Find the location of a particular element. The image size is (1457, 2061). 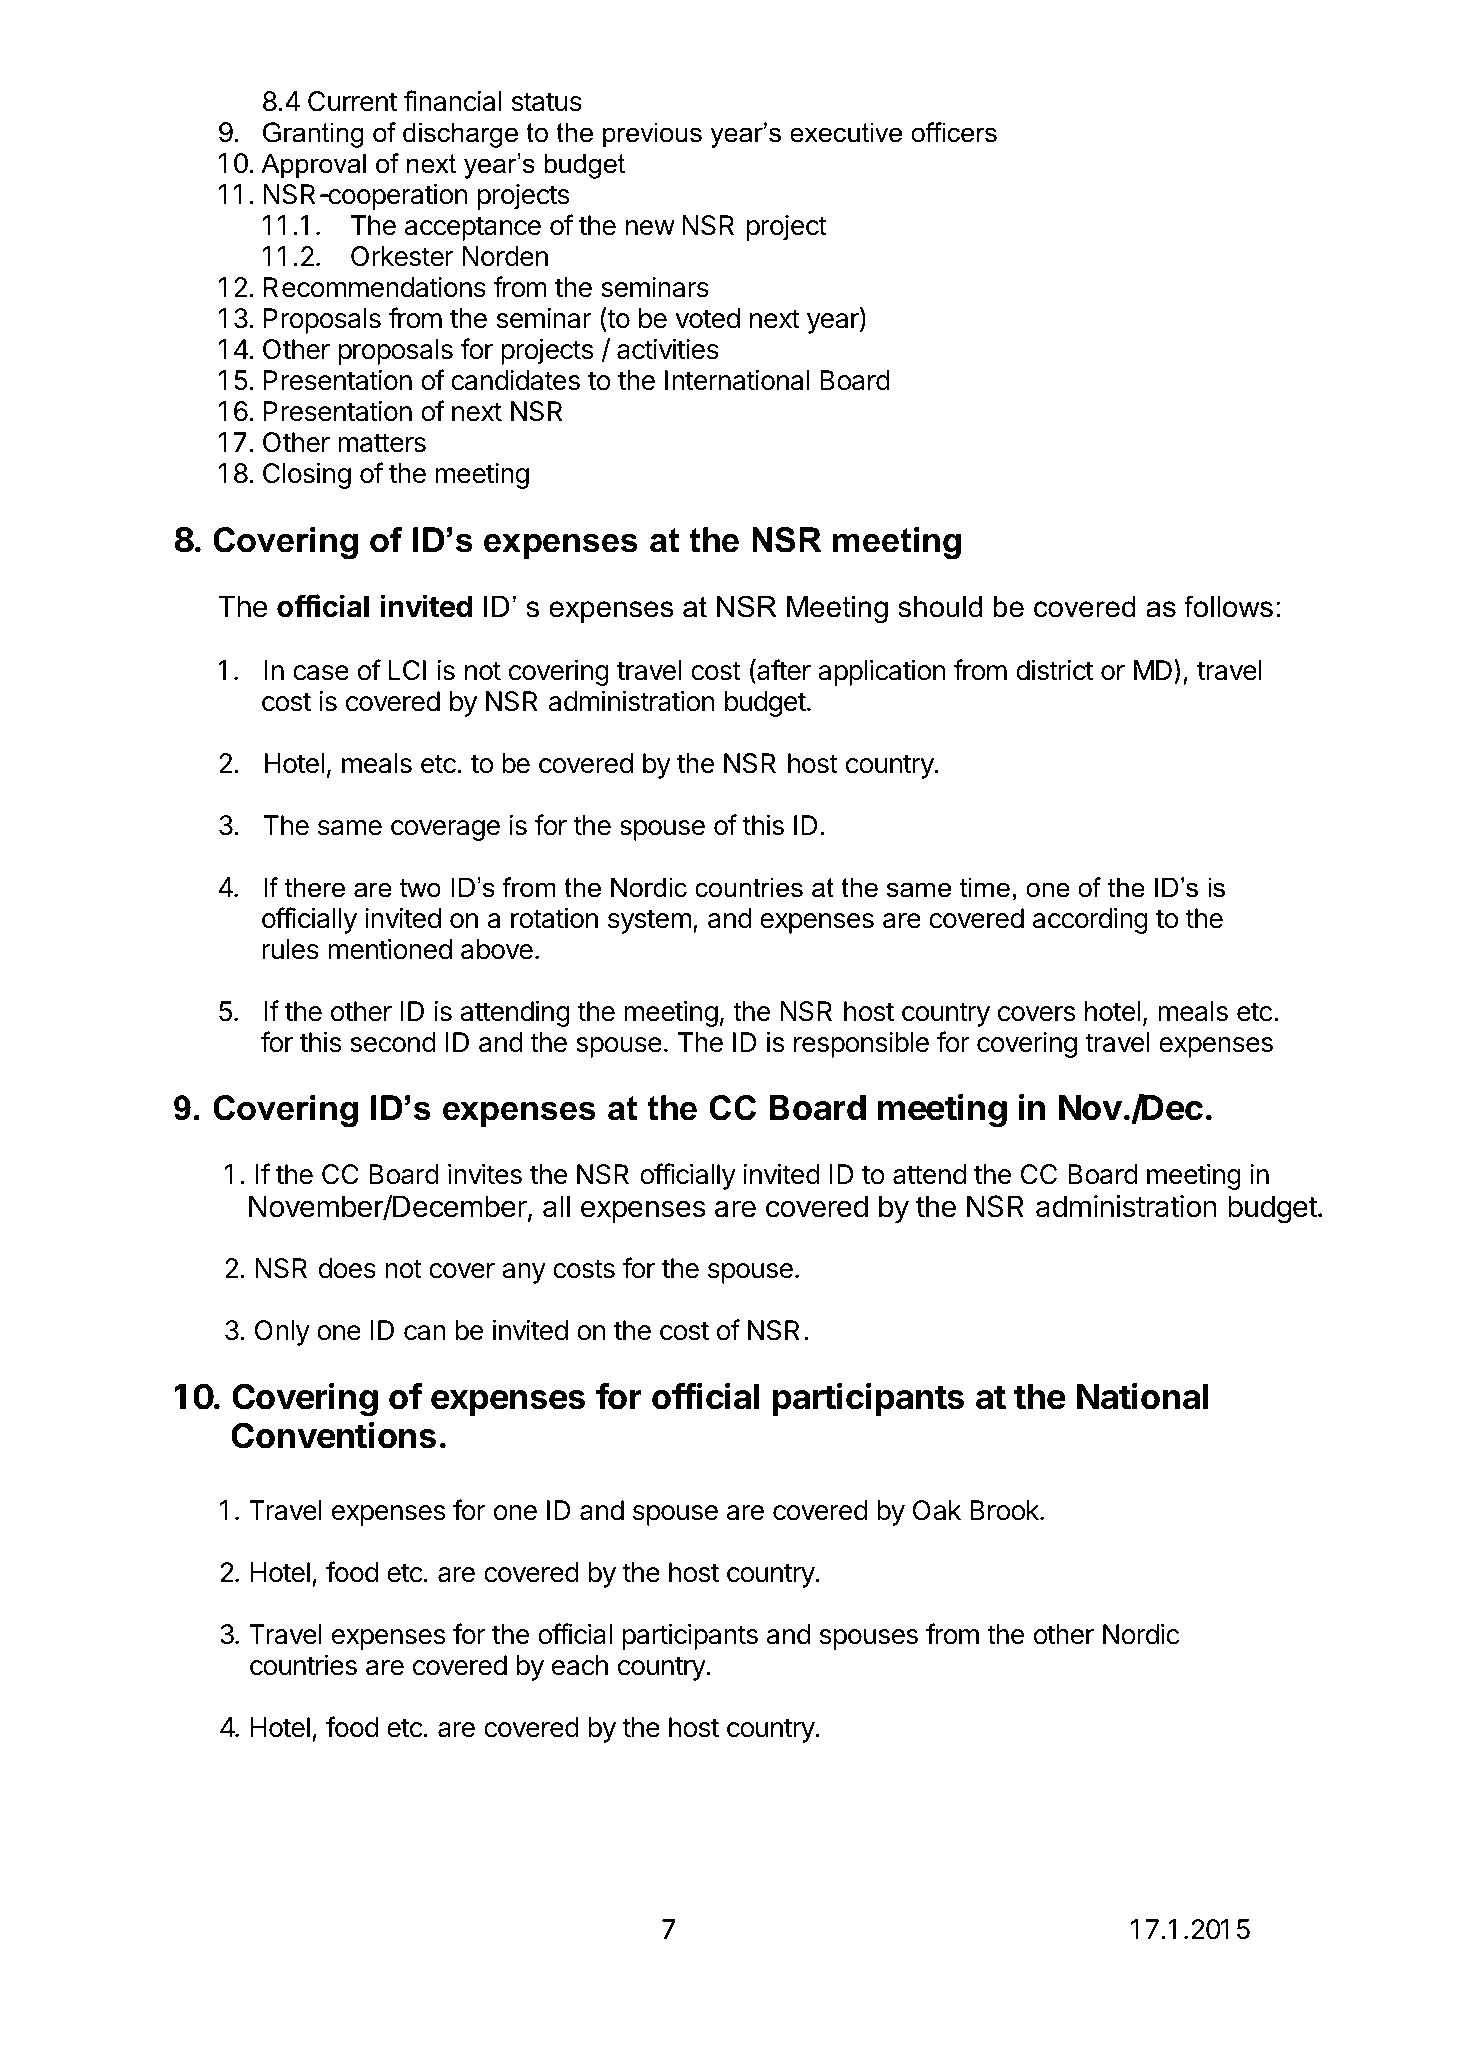

responsible is located at coordinates (861, 1045).
